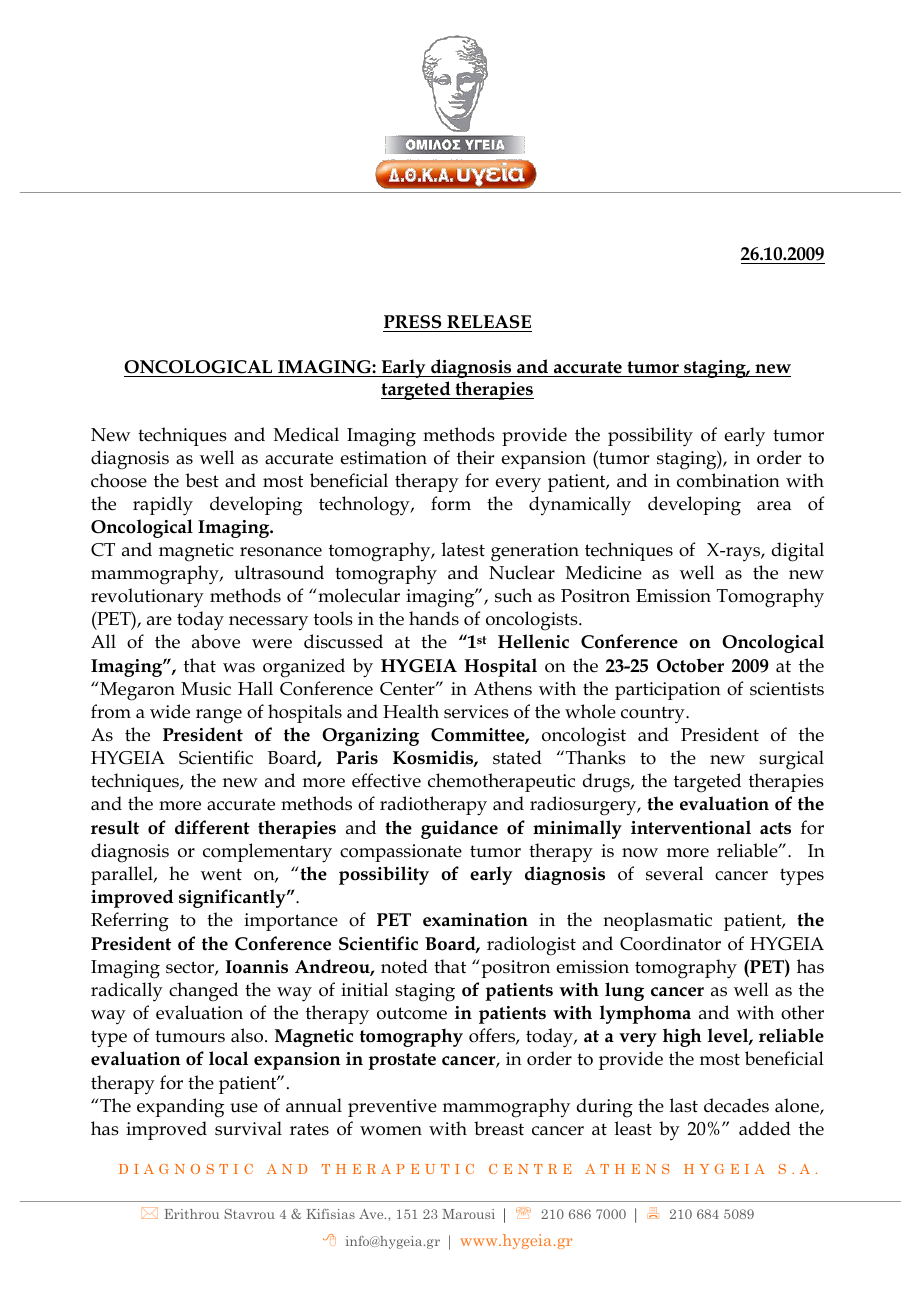 The width and height of the screenshot is (924, 1308). I want to click on combination, so click(728, 480).
